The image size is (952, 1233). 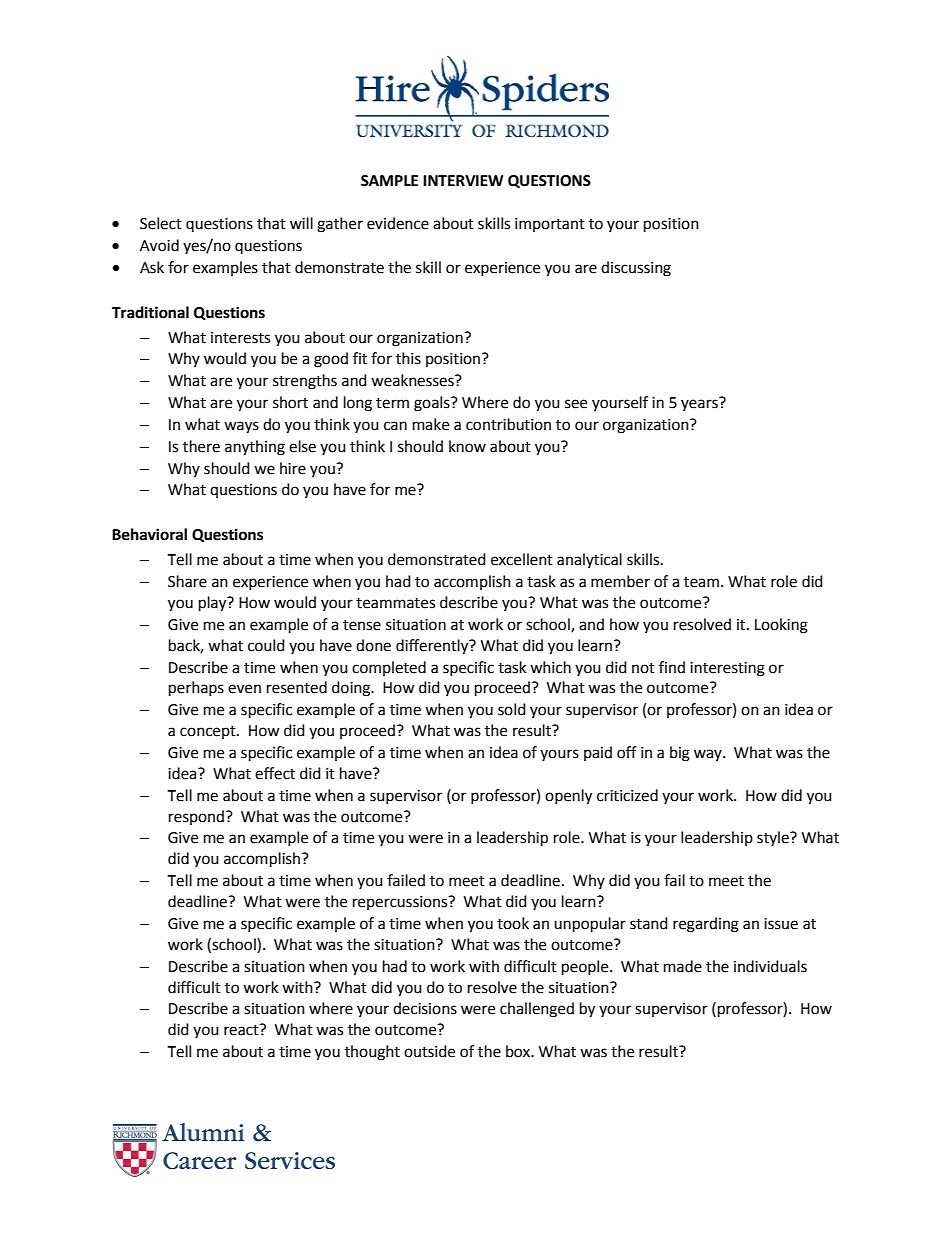 I want to click on react, so click(x=242, y=1030).
